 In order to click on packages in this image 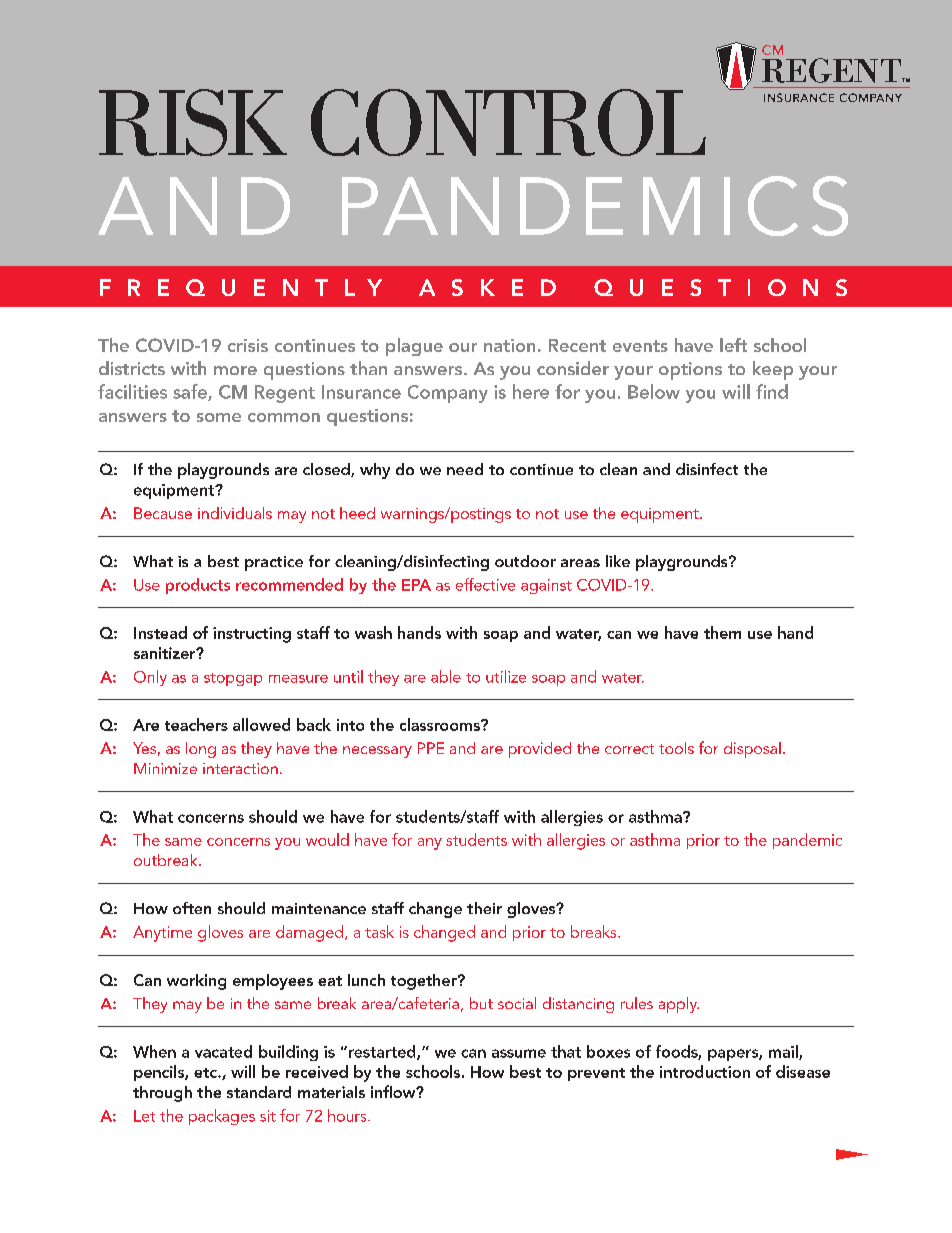, I will do `click(222, 1117)`.
